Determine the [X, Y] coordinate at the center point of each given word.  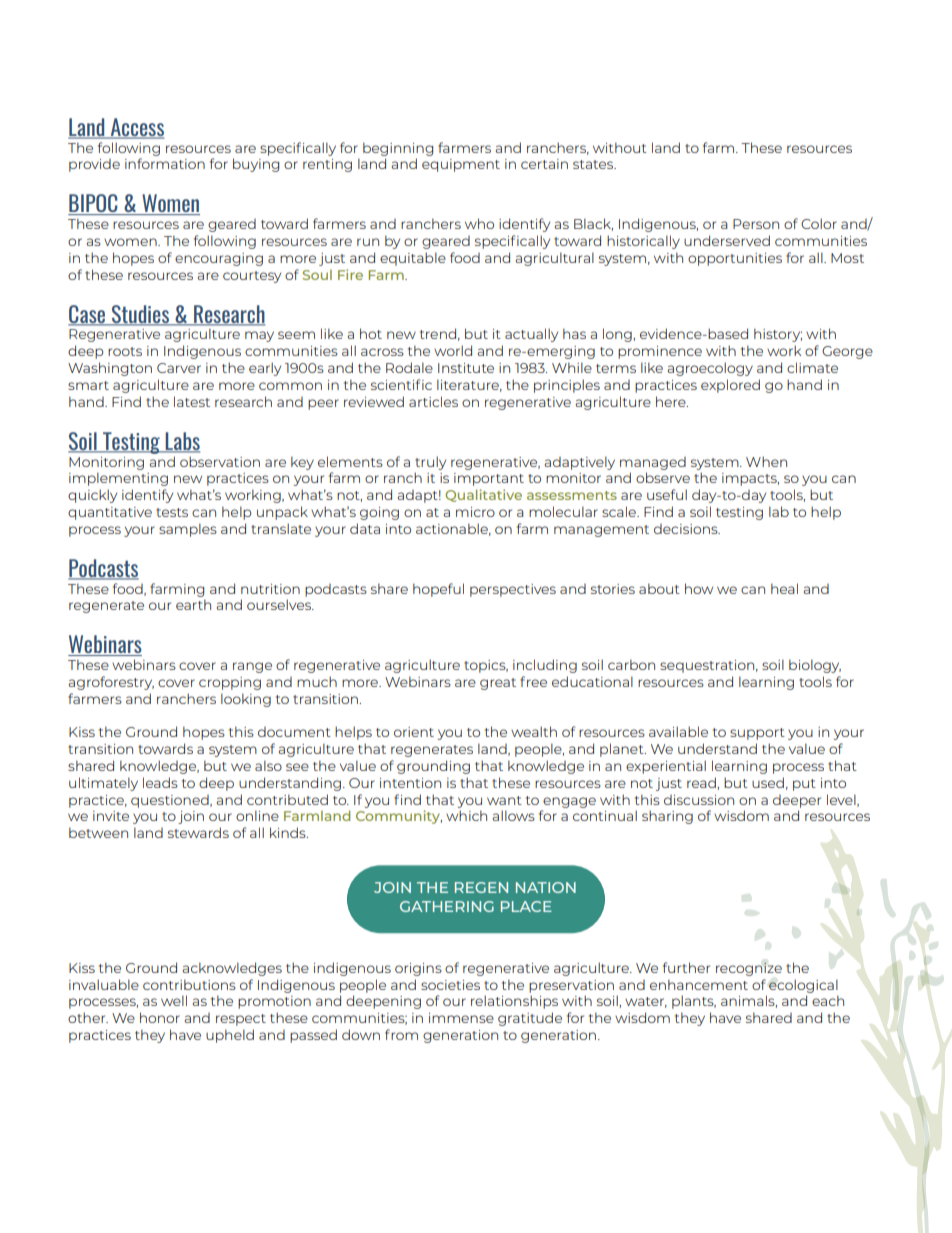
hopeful [438, 590]
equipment [461, 165]
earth [193, 604]
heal [784, 588]
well [174, 1000]
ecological [803, 986]
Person [756, 224]
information [165, 163]
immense [461, 1018]
